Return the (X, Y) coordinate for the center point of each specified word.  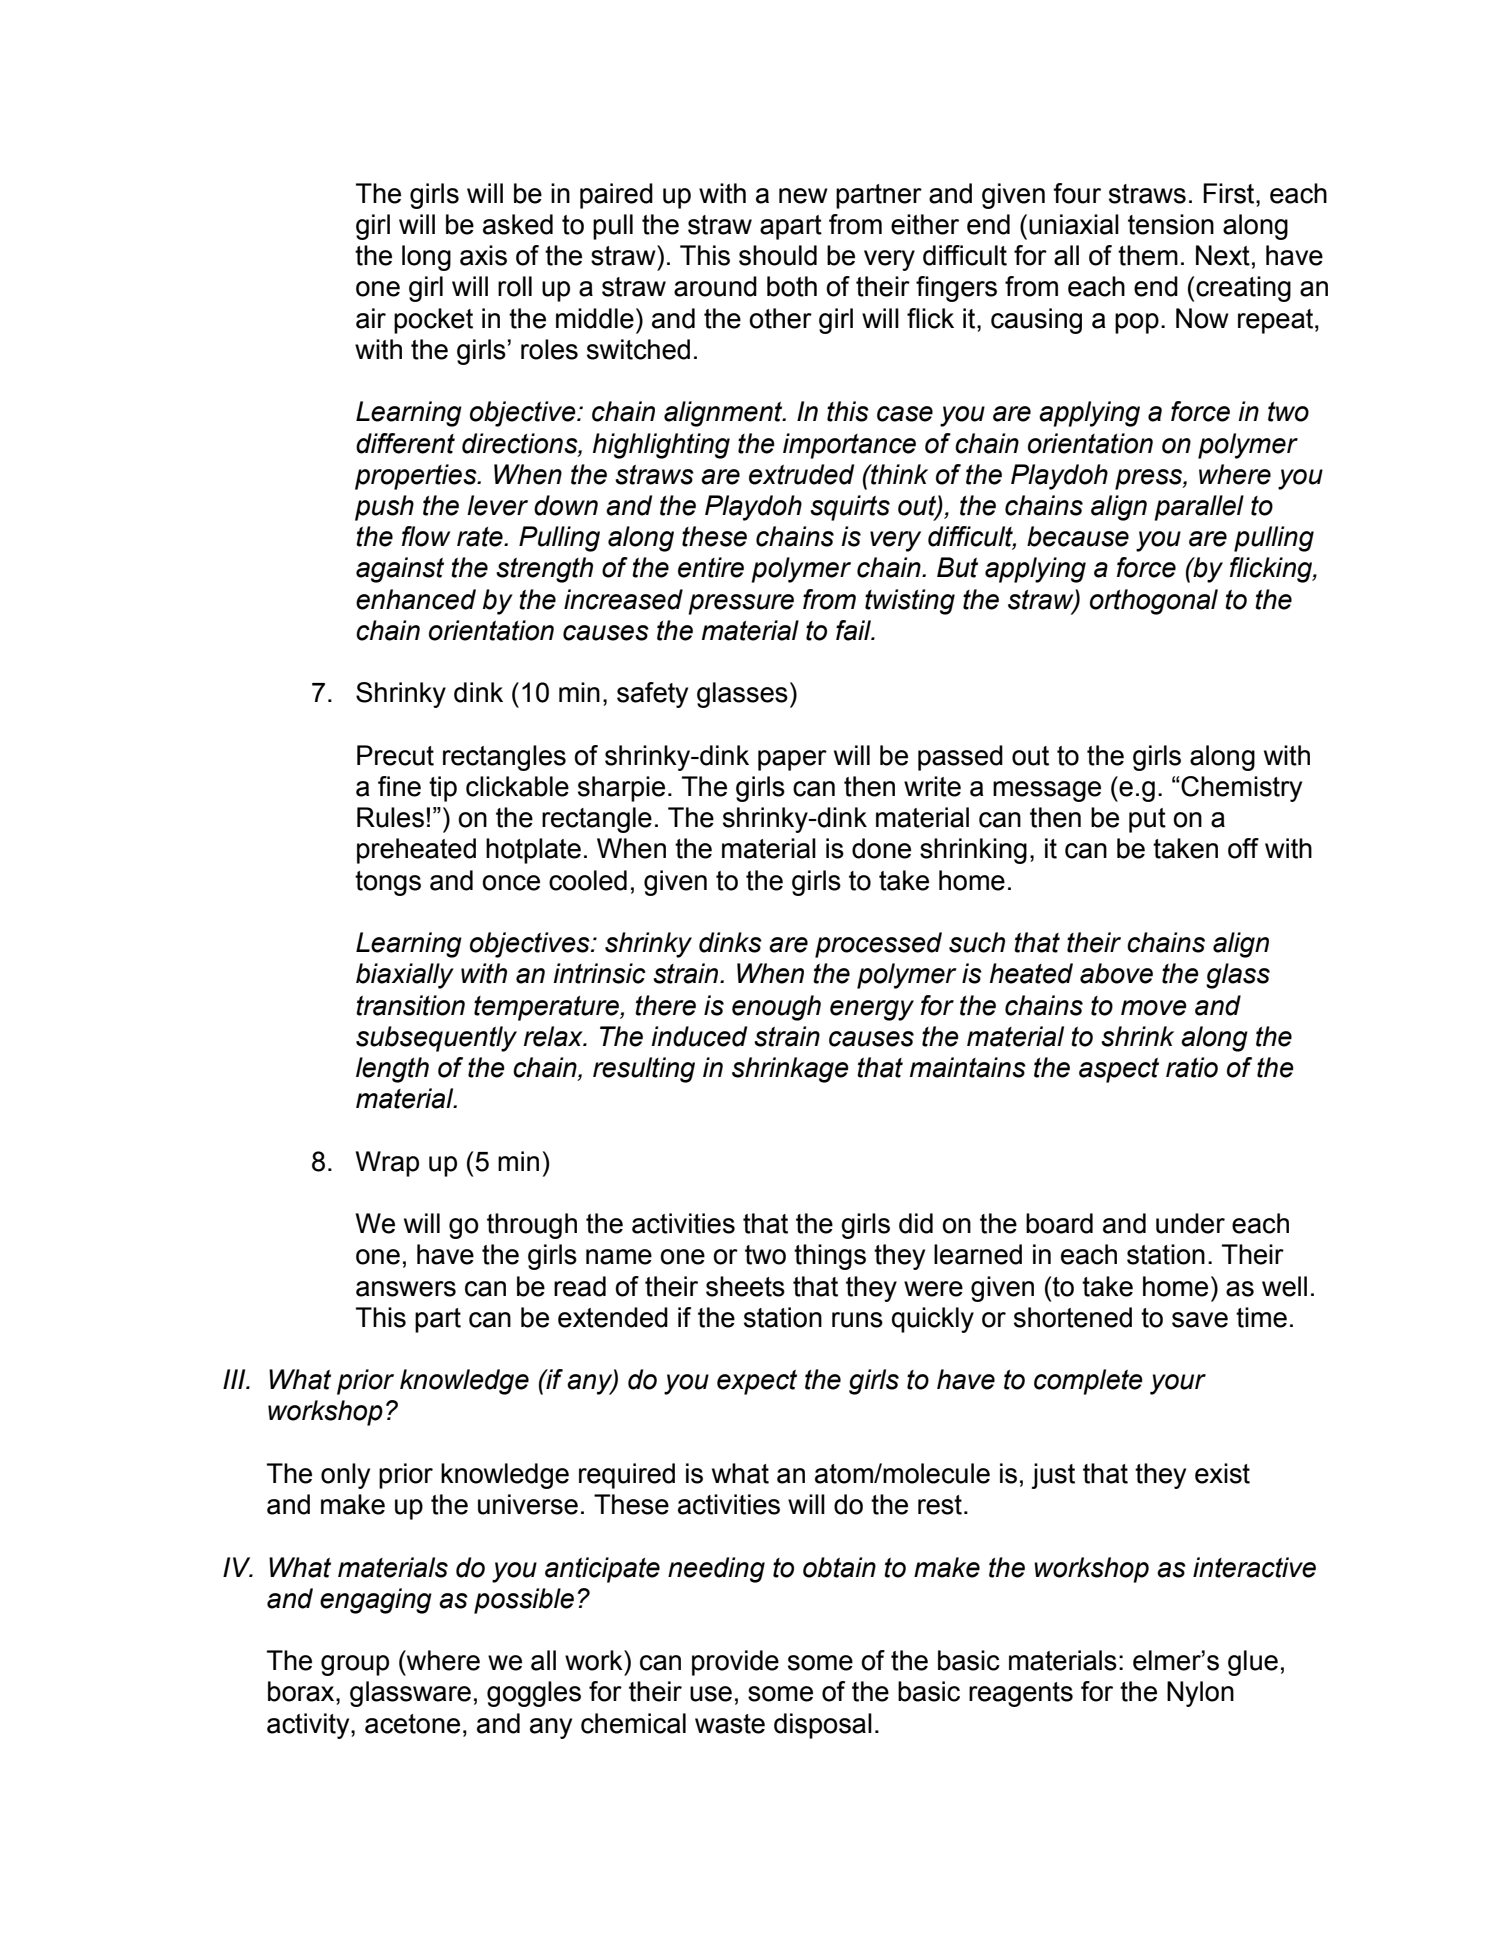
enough (776, 1008)
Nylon (1200, 1694)
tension (1171, 224)
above (1116, 973)
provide (735, 1663)
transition (410, 1005)
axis (483, 255)
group (355, 1665)
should (778, 255)
